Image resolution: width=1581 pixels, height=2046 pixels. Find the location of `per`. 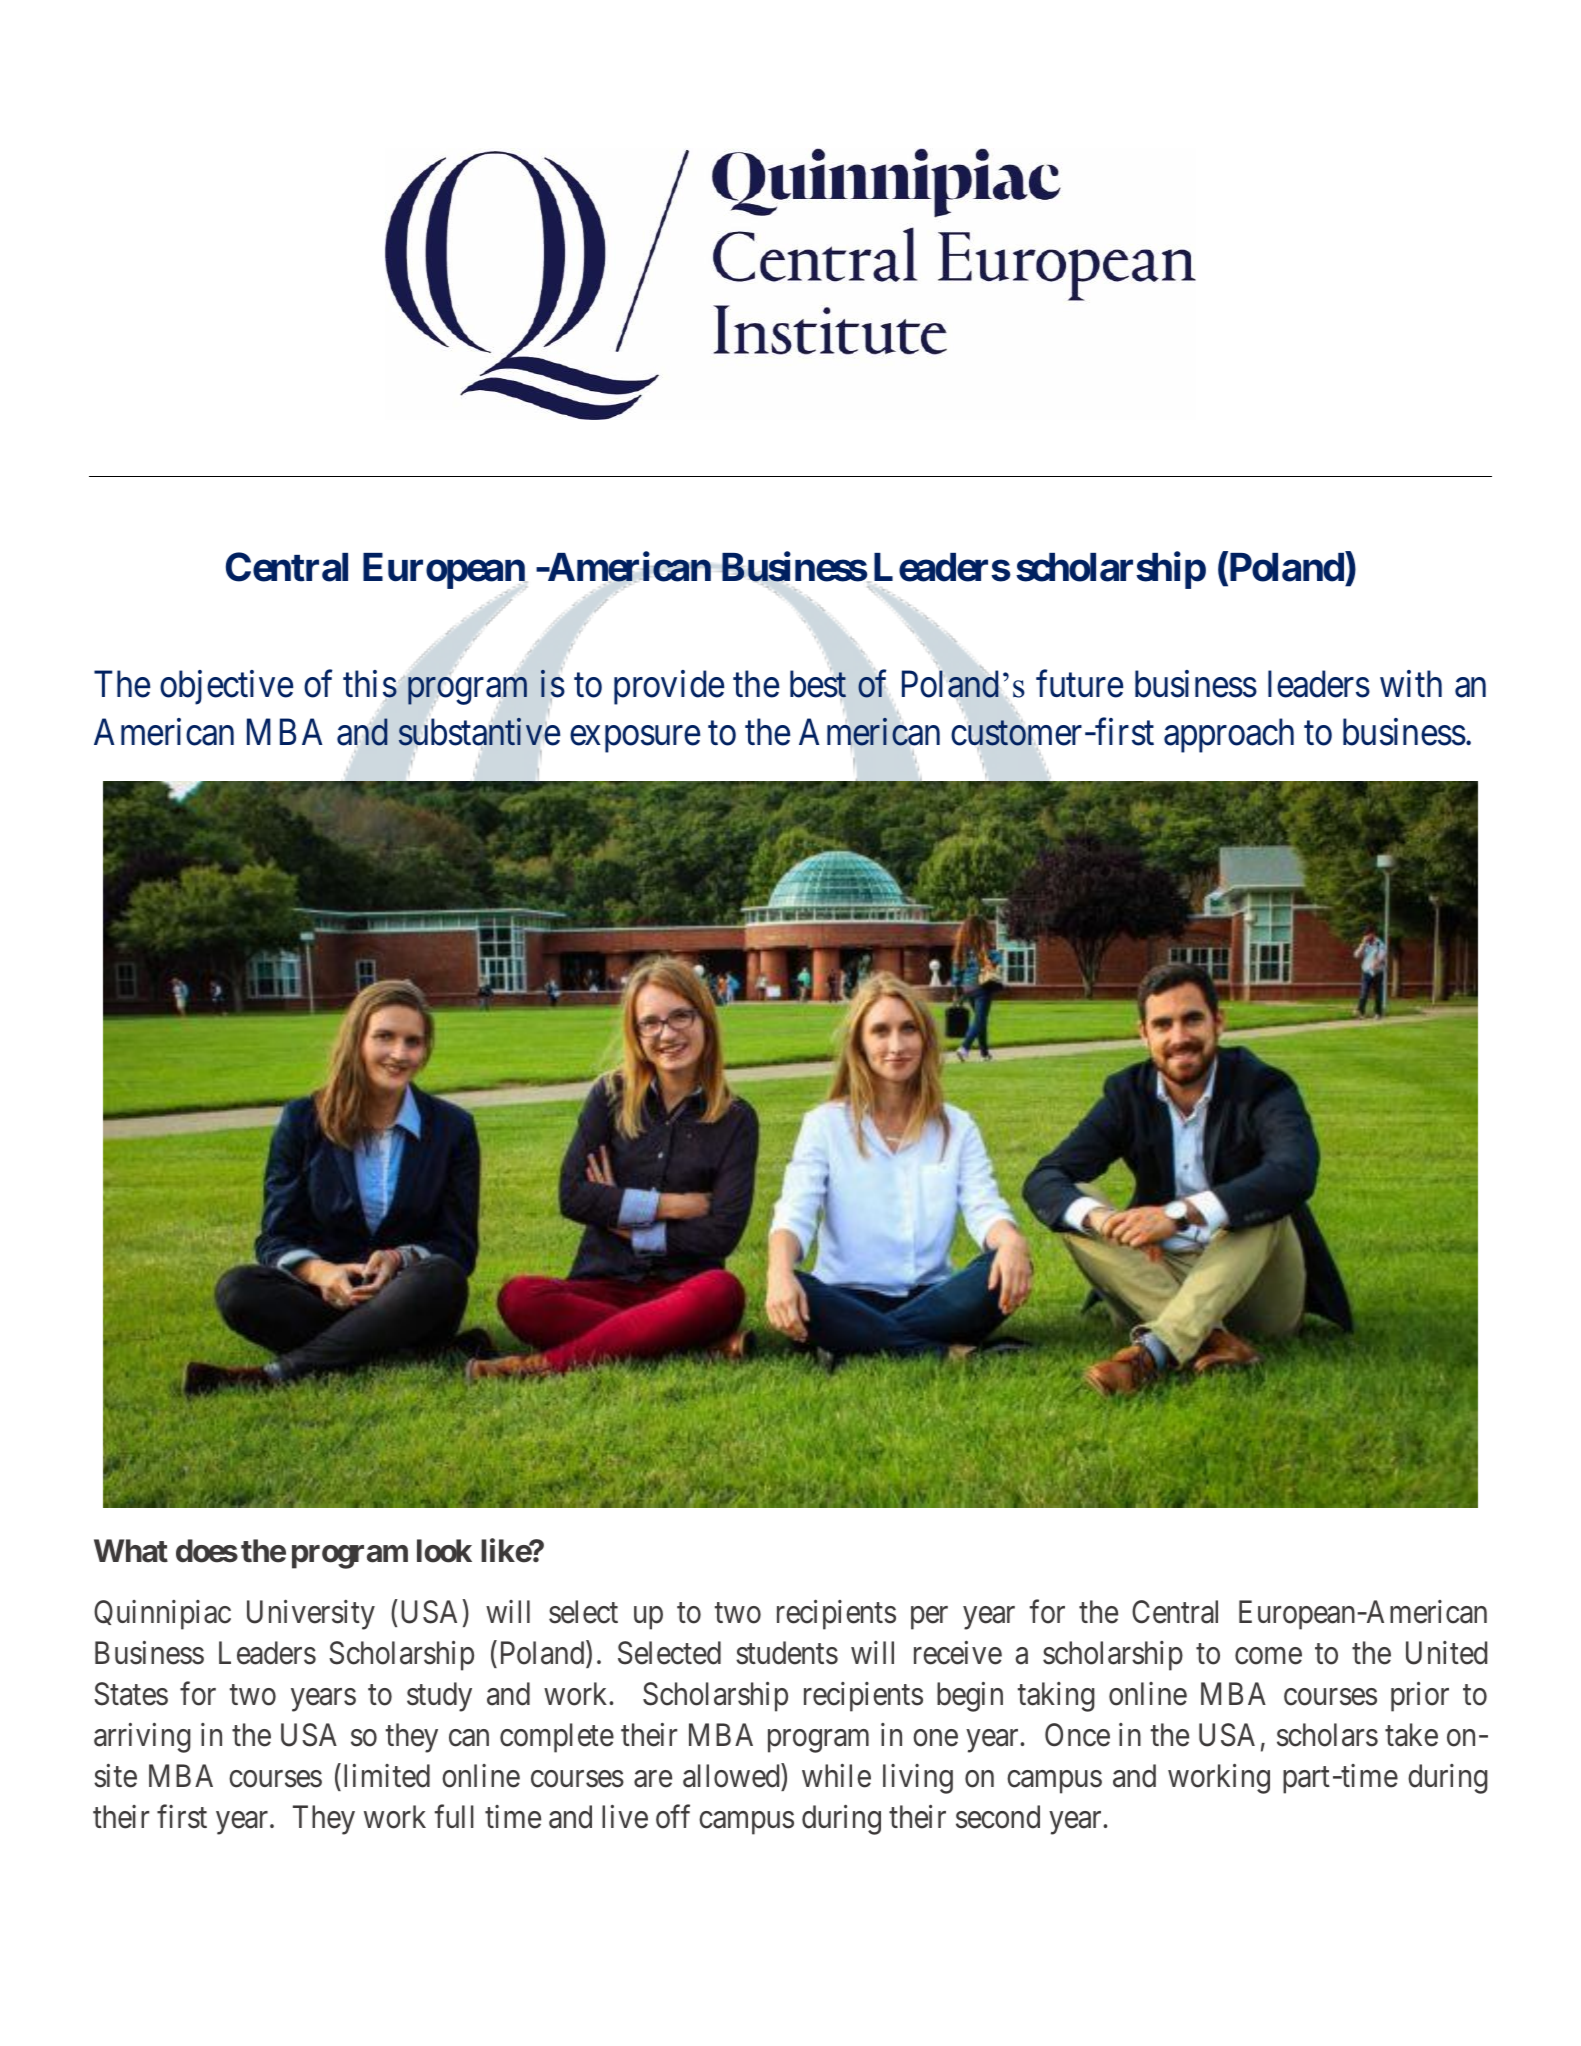

per is located at coordinates (929, 1618).
